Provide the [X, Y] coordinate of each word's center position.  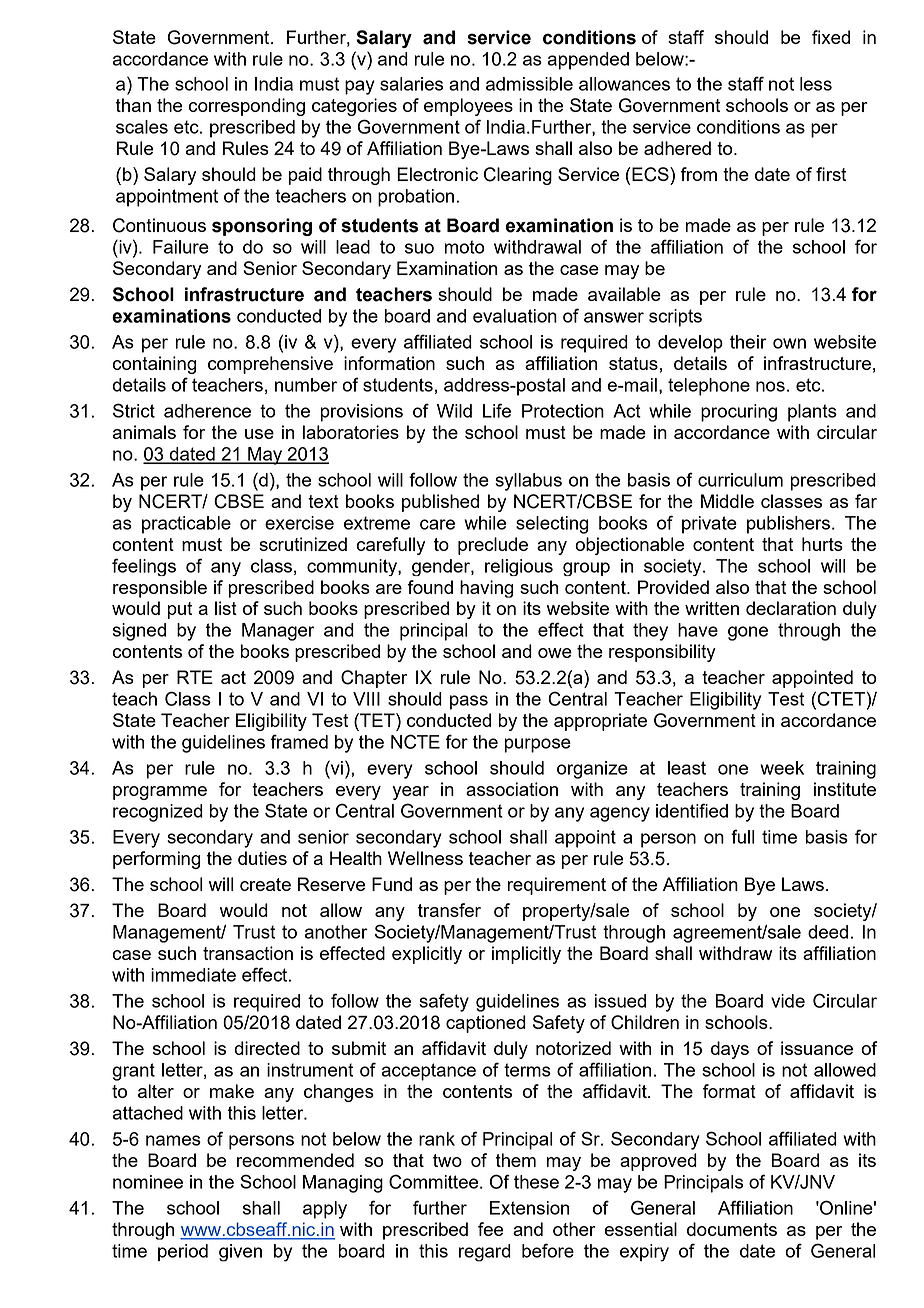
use [259, 434]
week [782, 768]
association [512, 789]
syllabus [528, 482]
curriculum [740, 480]
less [816, 84]
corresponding [247, 107]
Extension [529, 1208]
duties [262, 858]
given [240, 1253]
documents [732, 1229]
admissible [529, 84]
